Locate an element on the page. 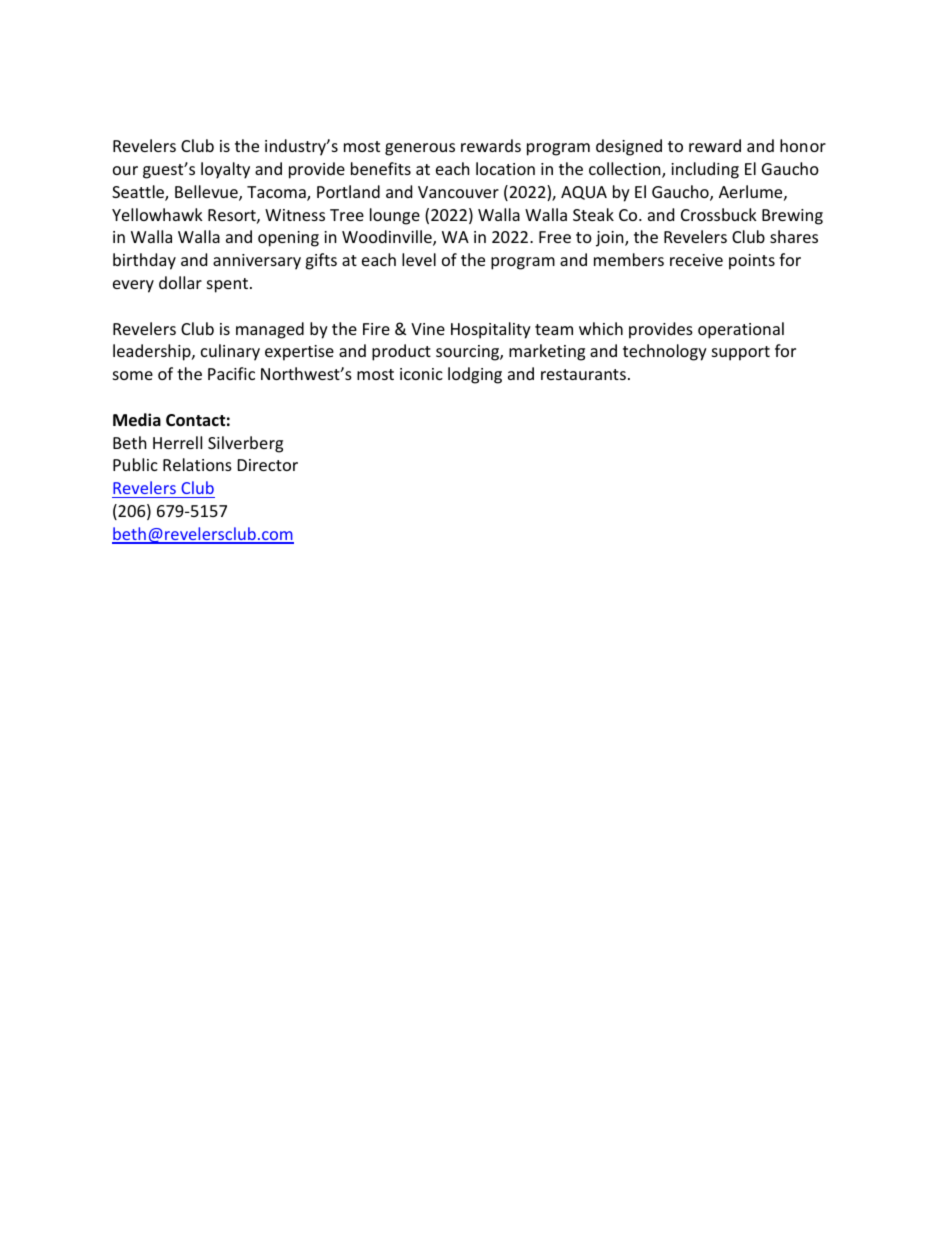 Image resolution: width=952 pixels, height=1233 pixels. Relations is located at coordinates (197, 464).
